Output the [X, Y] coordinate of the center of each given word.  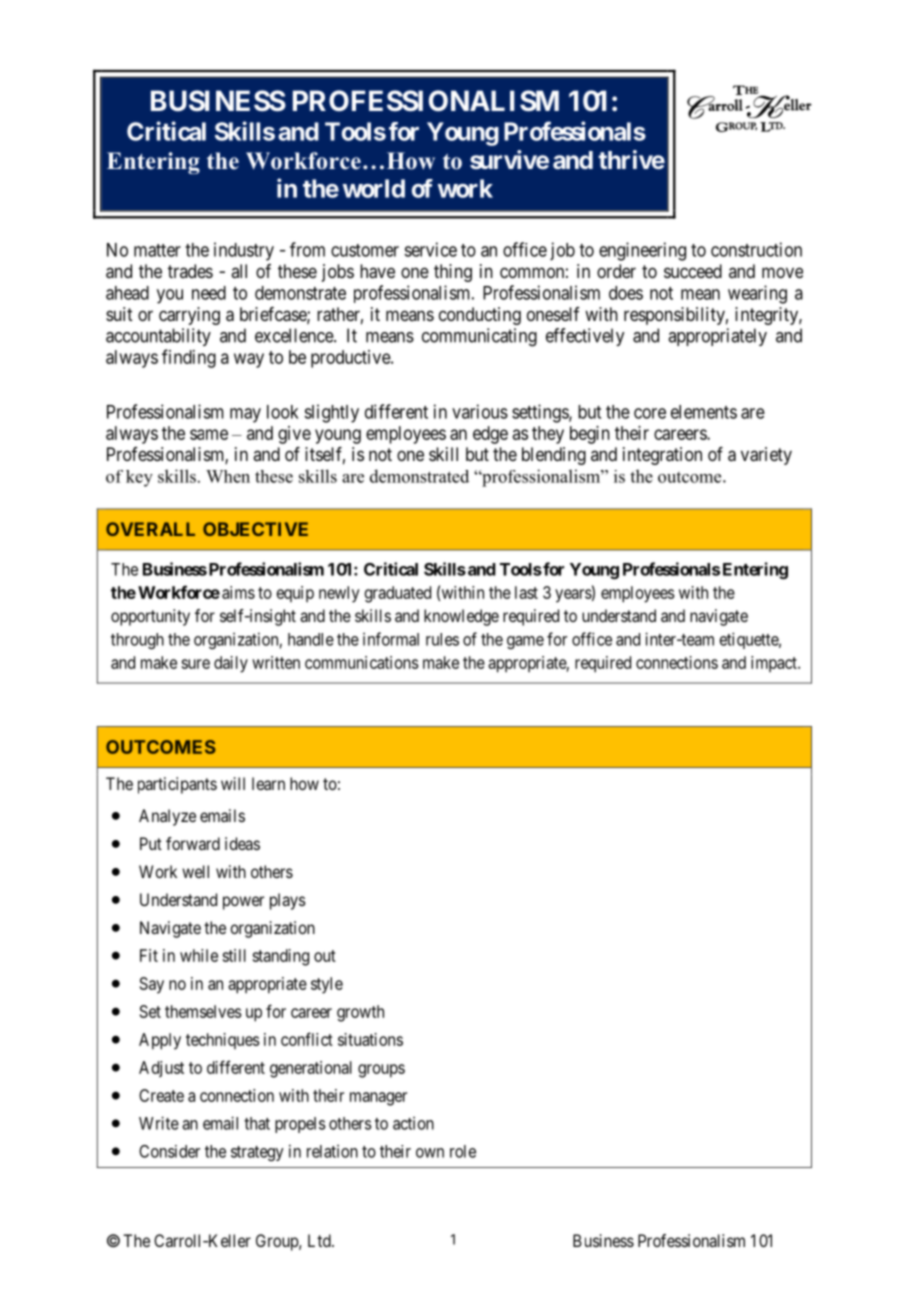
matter [157, 250]
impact [775, 664]
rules [442, 639]
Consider [169, 1151]
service [430, 249]
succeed [693, 271]
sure [195, 664]
